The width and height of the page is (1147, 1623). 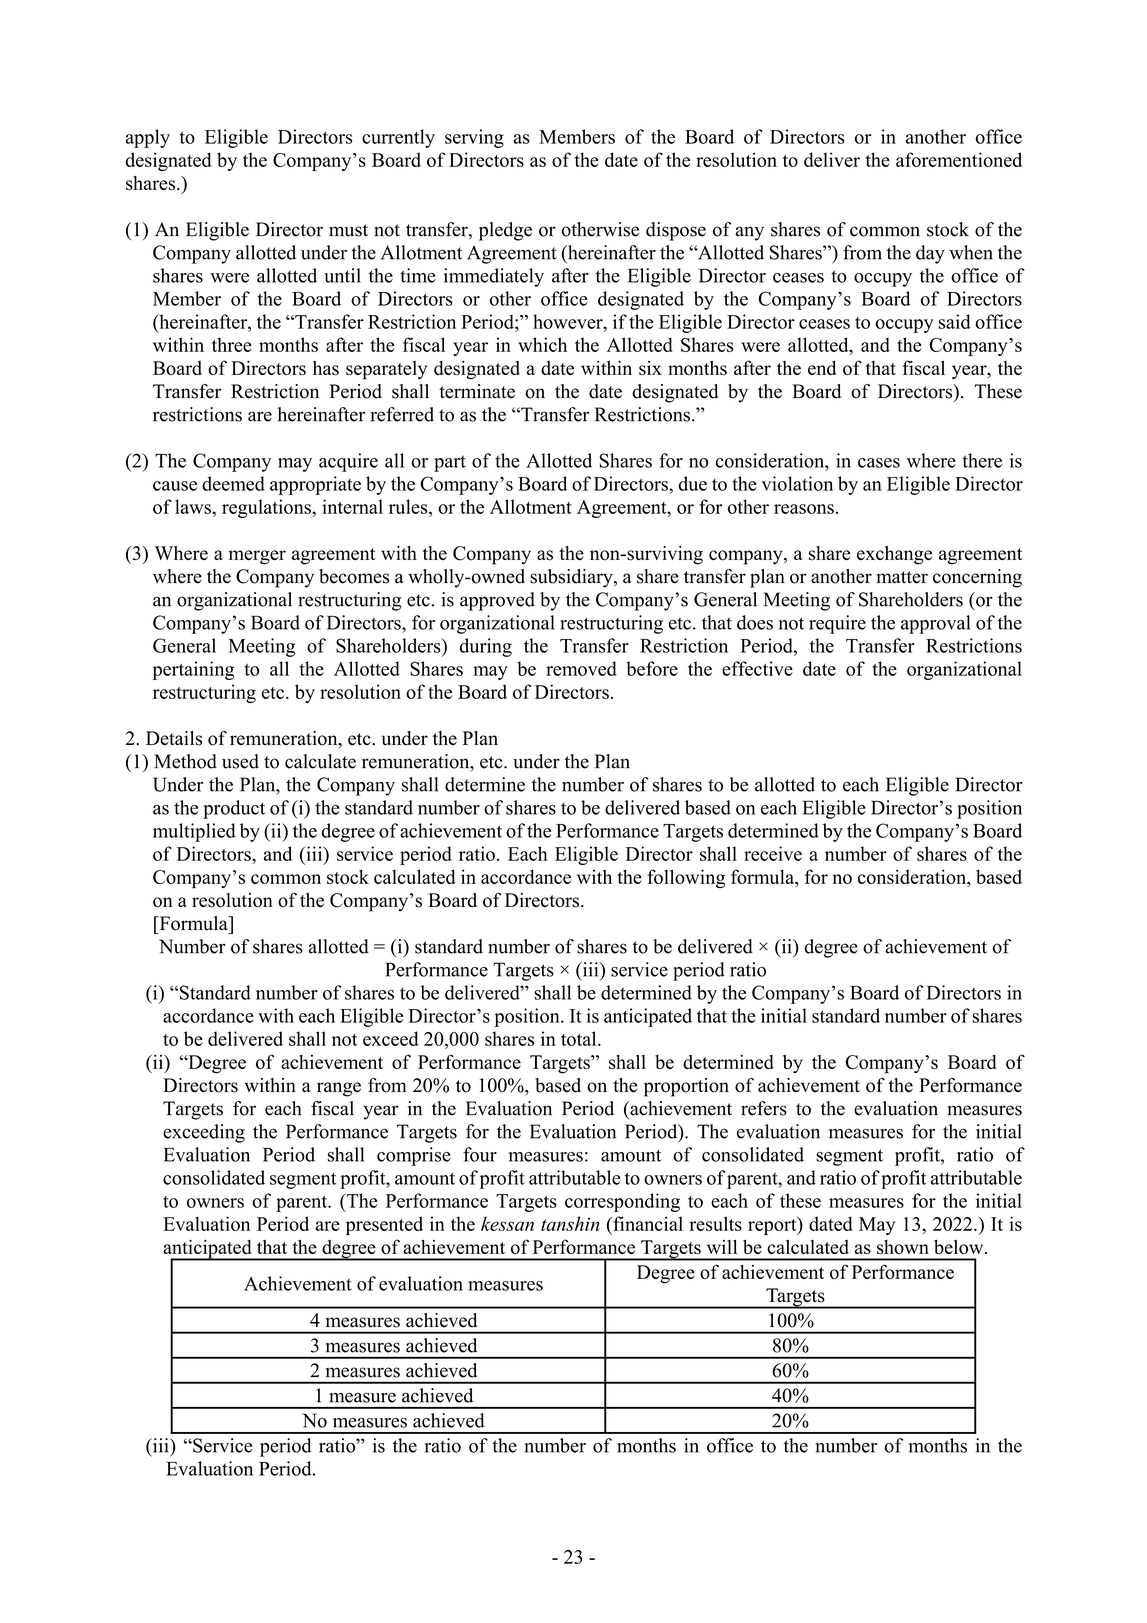 I want to click on apply, so click(x=148, y=138).
